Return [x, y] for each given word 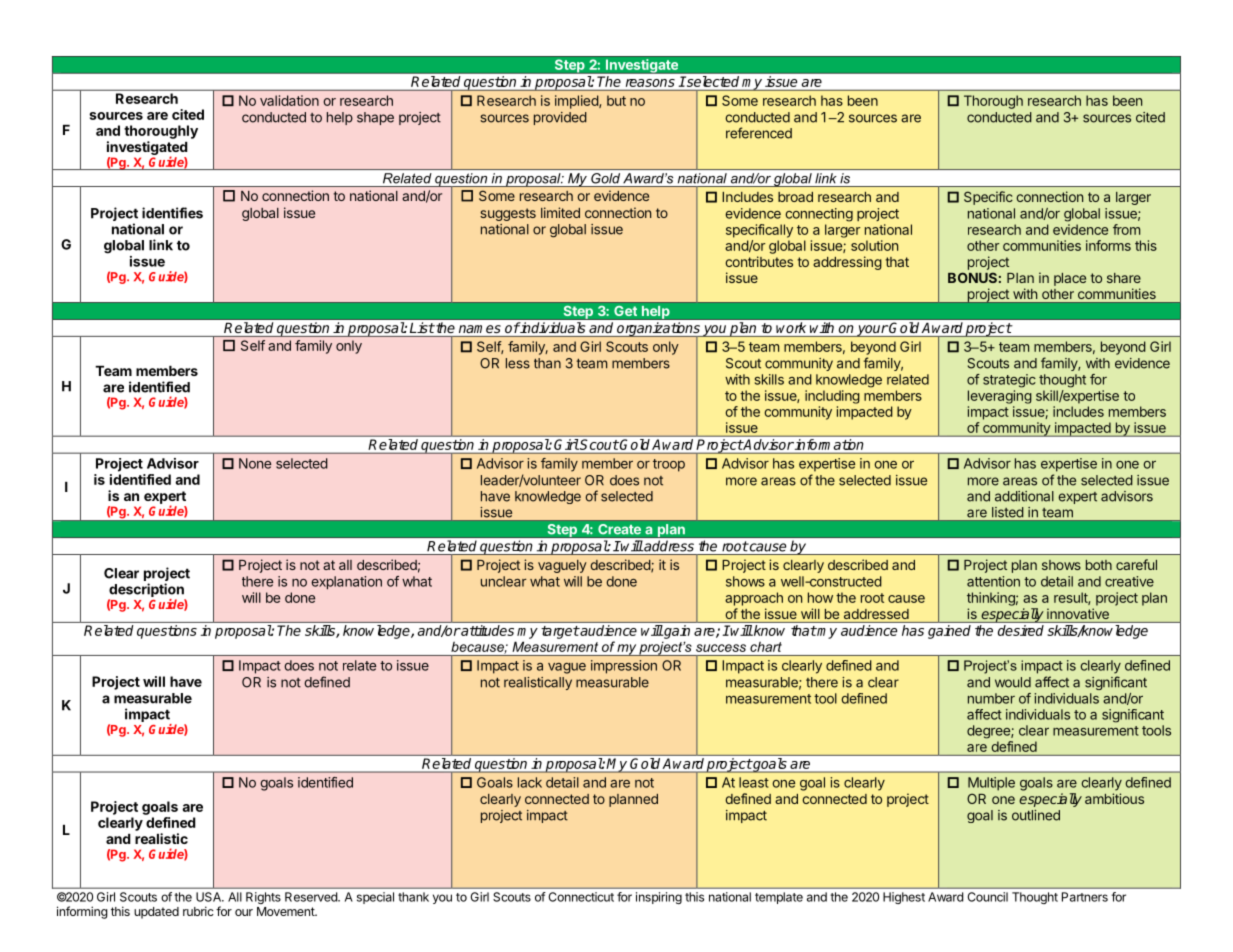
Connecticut [581, 897]
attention [993, 581]
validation [289, 100]
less [518, 363]
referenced [759, 133]
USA [209, 897]
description [147, 591]
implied [577, 102]
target [560, 632]
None [255, 463]
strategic [1009, 381]
